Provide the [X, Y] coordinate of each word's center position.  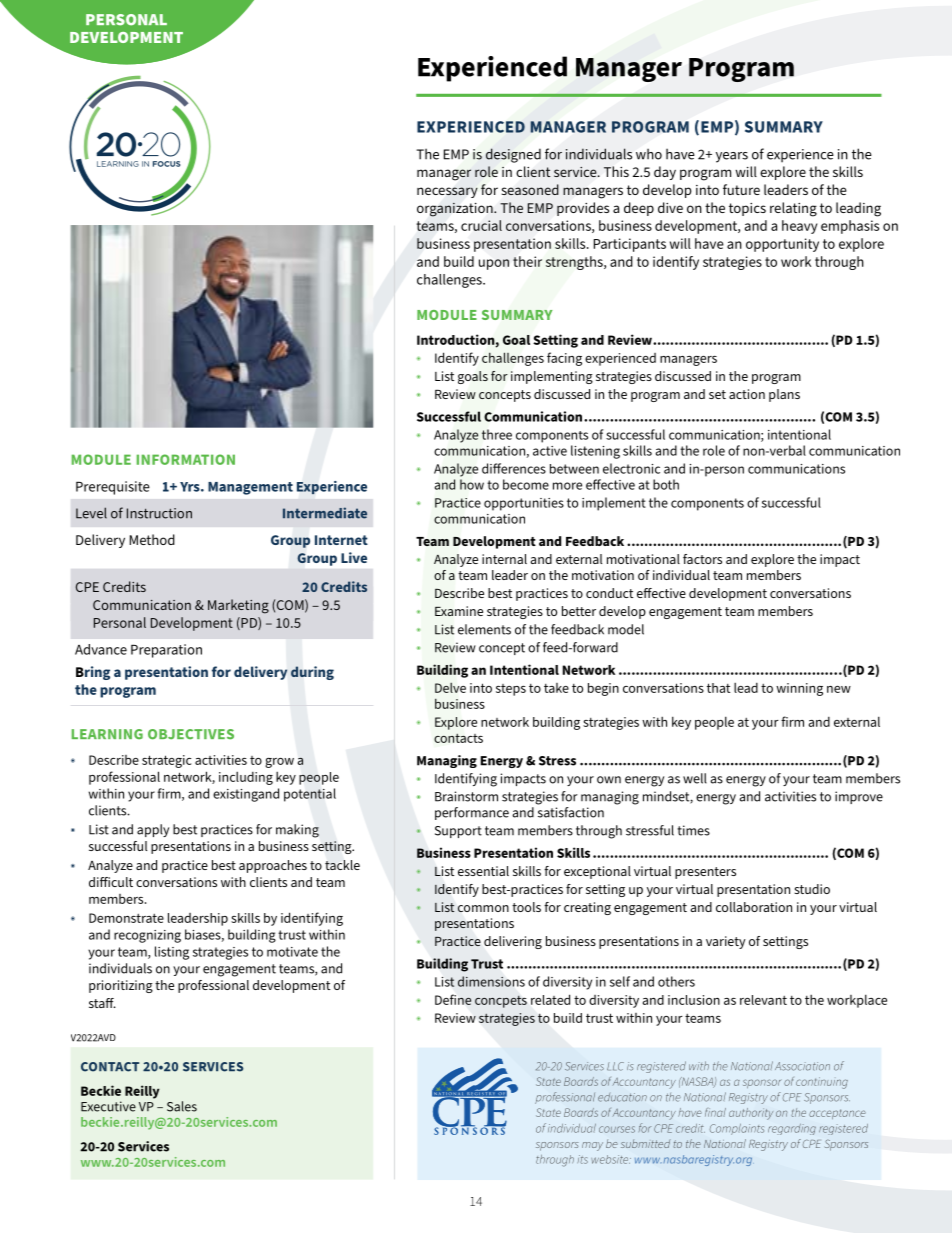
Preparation [166, 651]
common [483, 908]
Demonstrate [126, 918]
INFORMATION [186, 459]
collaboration [754, 907]
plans [784, 395]
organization [456, 209]
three [497, 434]
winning [799, 689]
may [592, 1146]
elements [484, 629]
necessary [447, 192]
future [741, 189]
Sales [182, 1106]
